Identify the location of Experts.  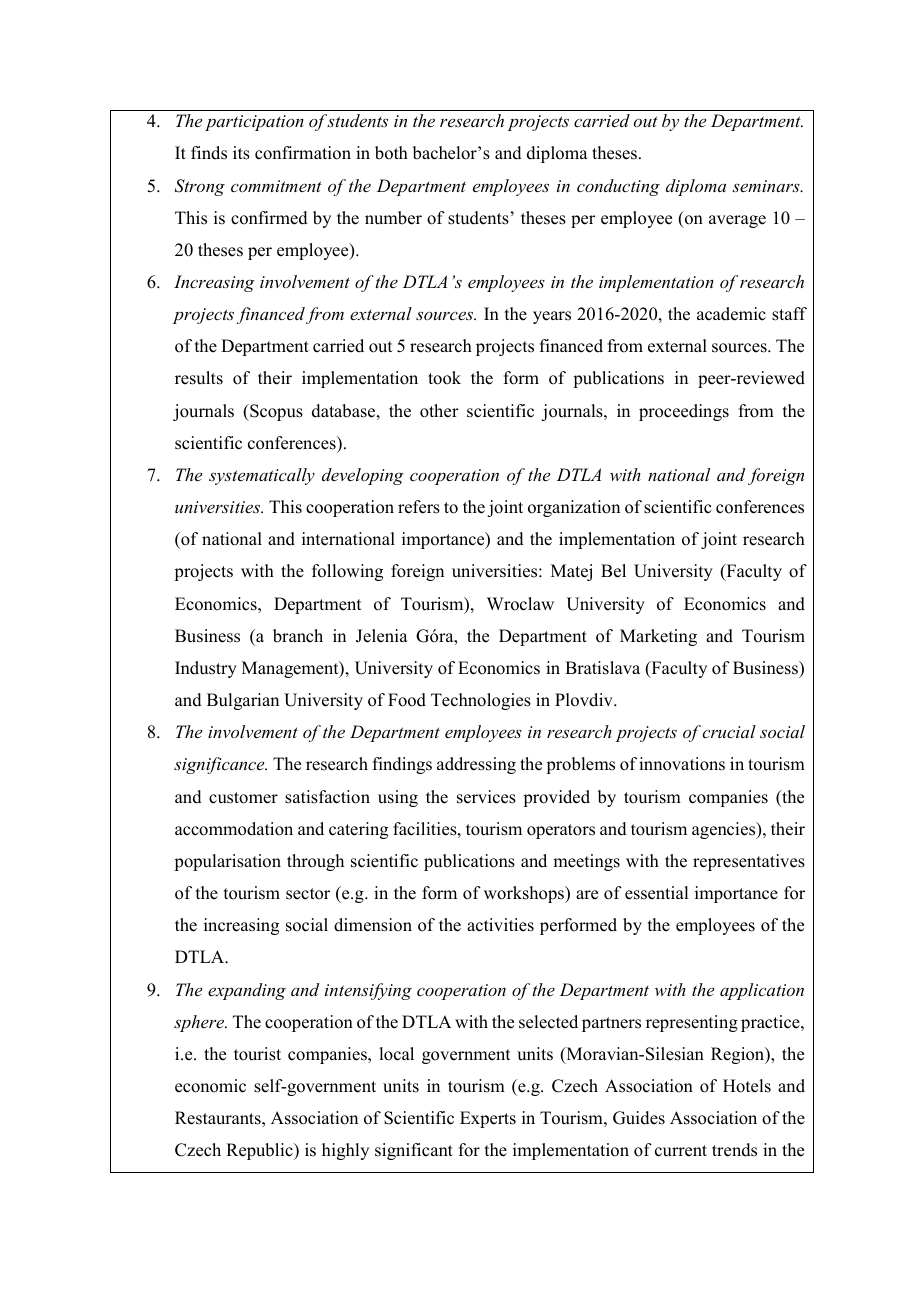
(488, 1119).
